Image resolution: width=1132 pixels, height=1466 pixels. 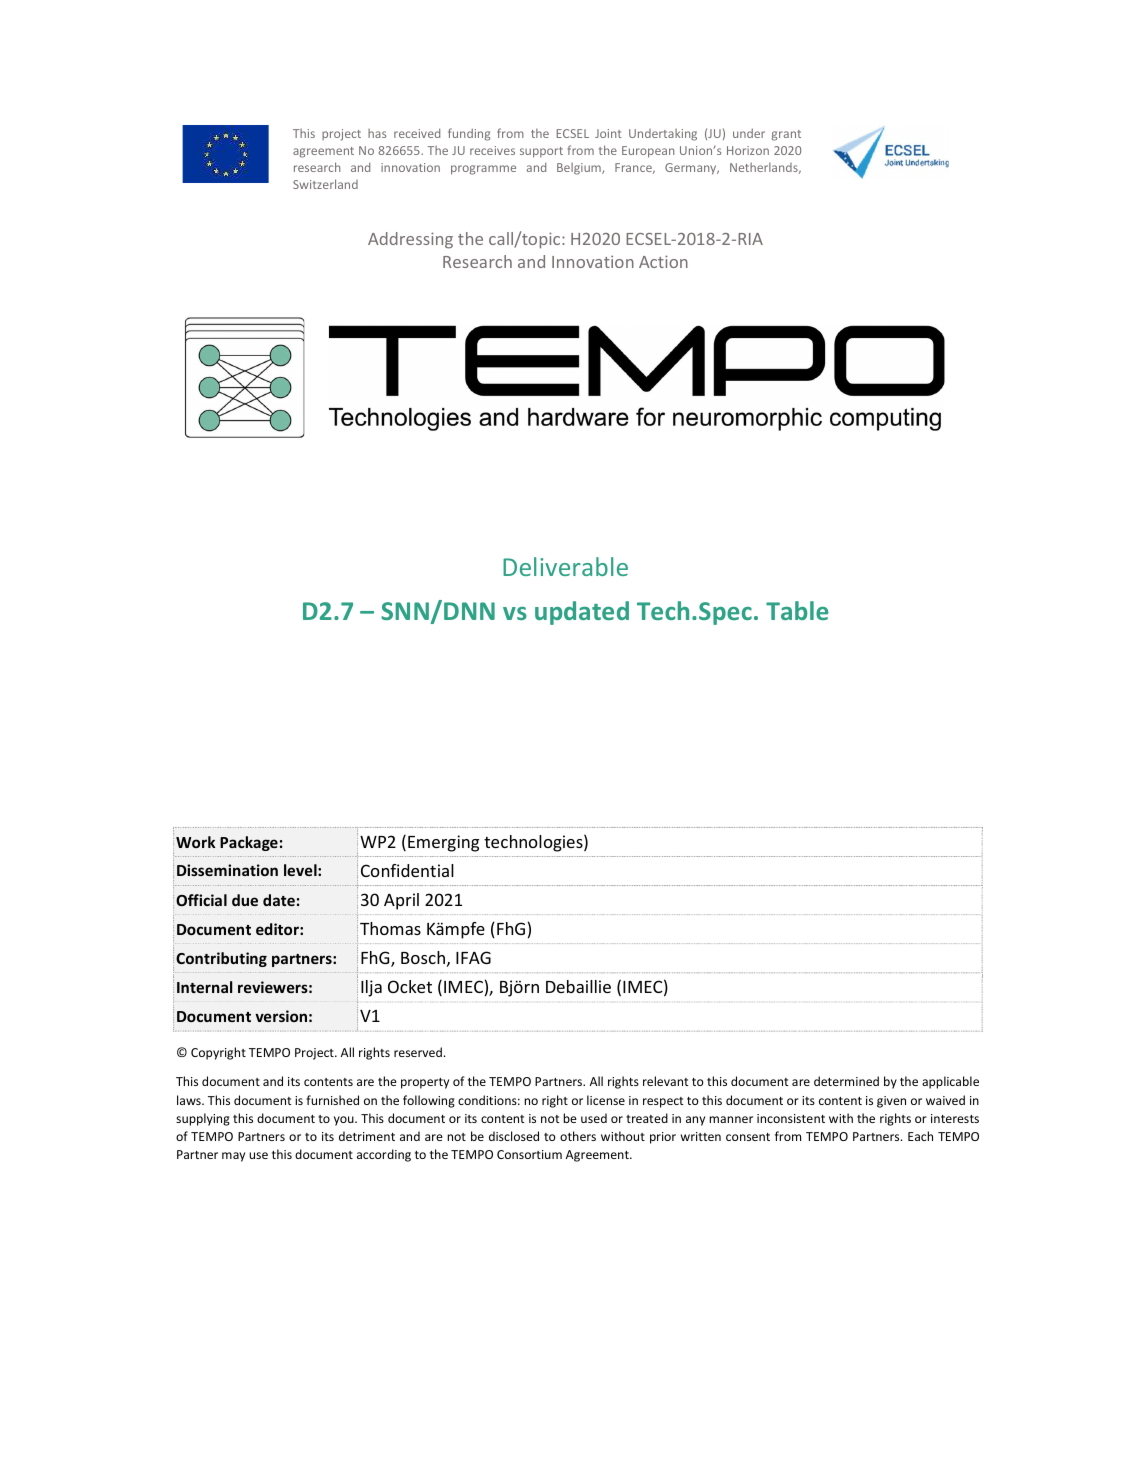 I want to click on others, so click(x=578, y=1136).
